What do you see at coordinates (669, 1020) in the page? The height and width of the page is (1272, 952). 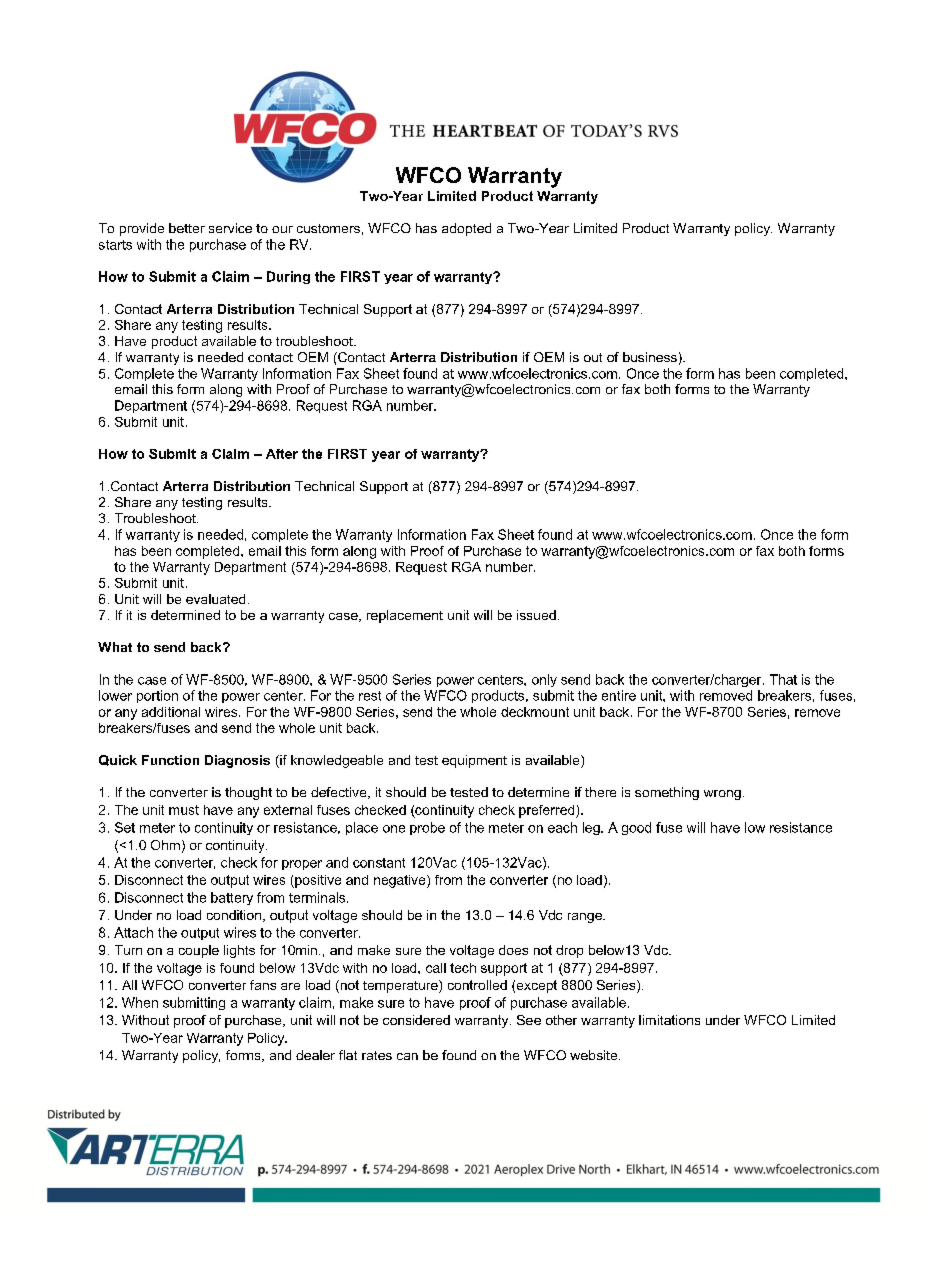 I see `limitations` at bounding box center [669, 1020].
